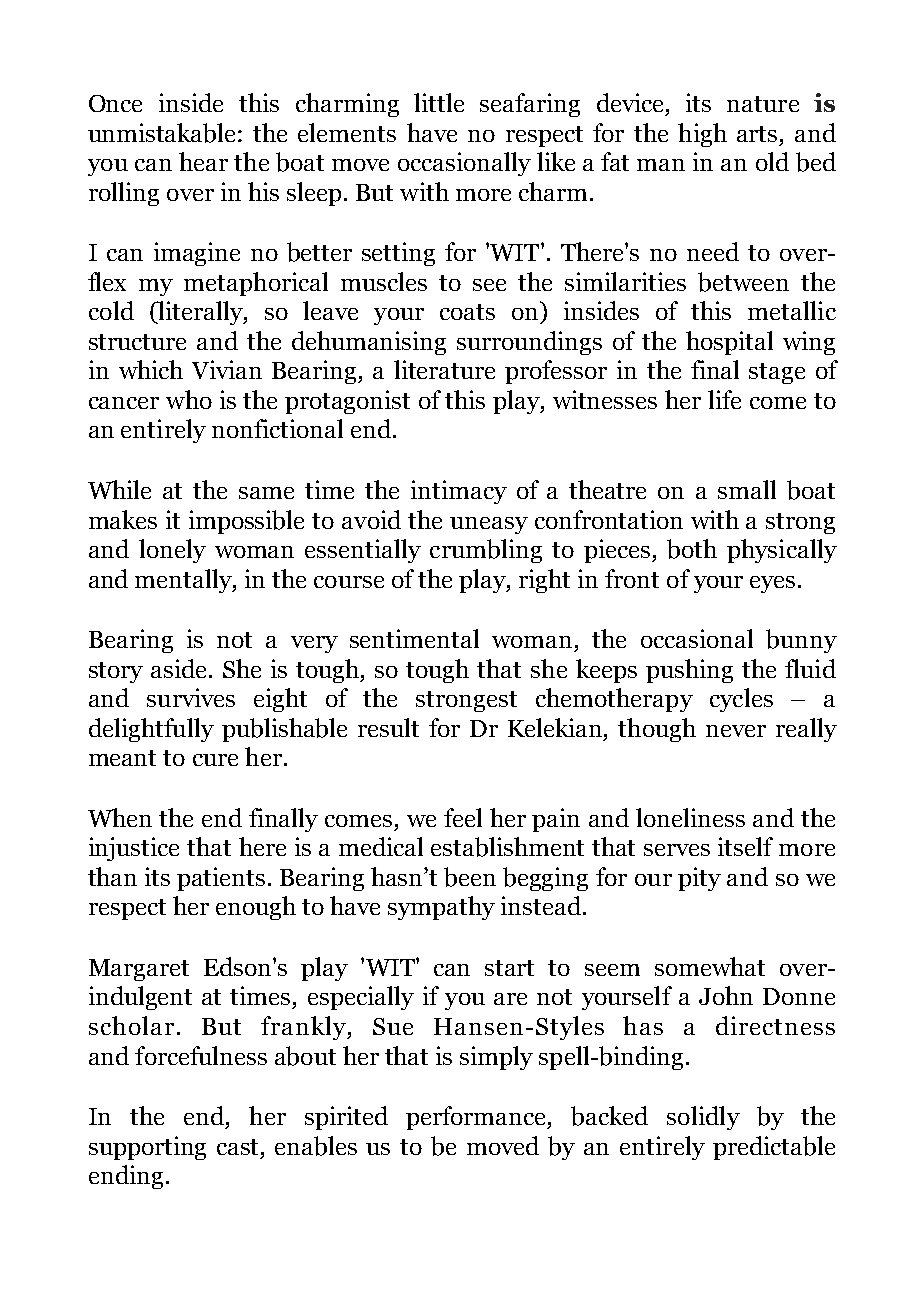  Describe the element at coordinates (227, 369) in the image. I see `Vivian` at that location.
